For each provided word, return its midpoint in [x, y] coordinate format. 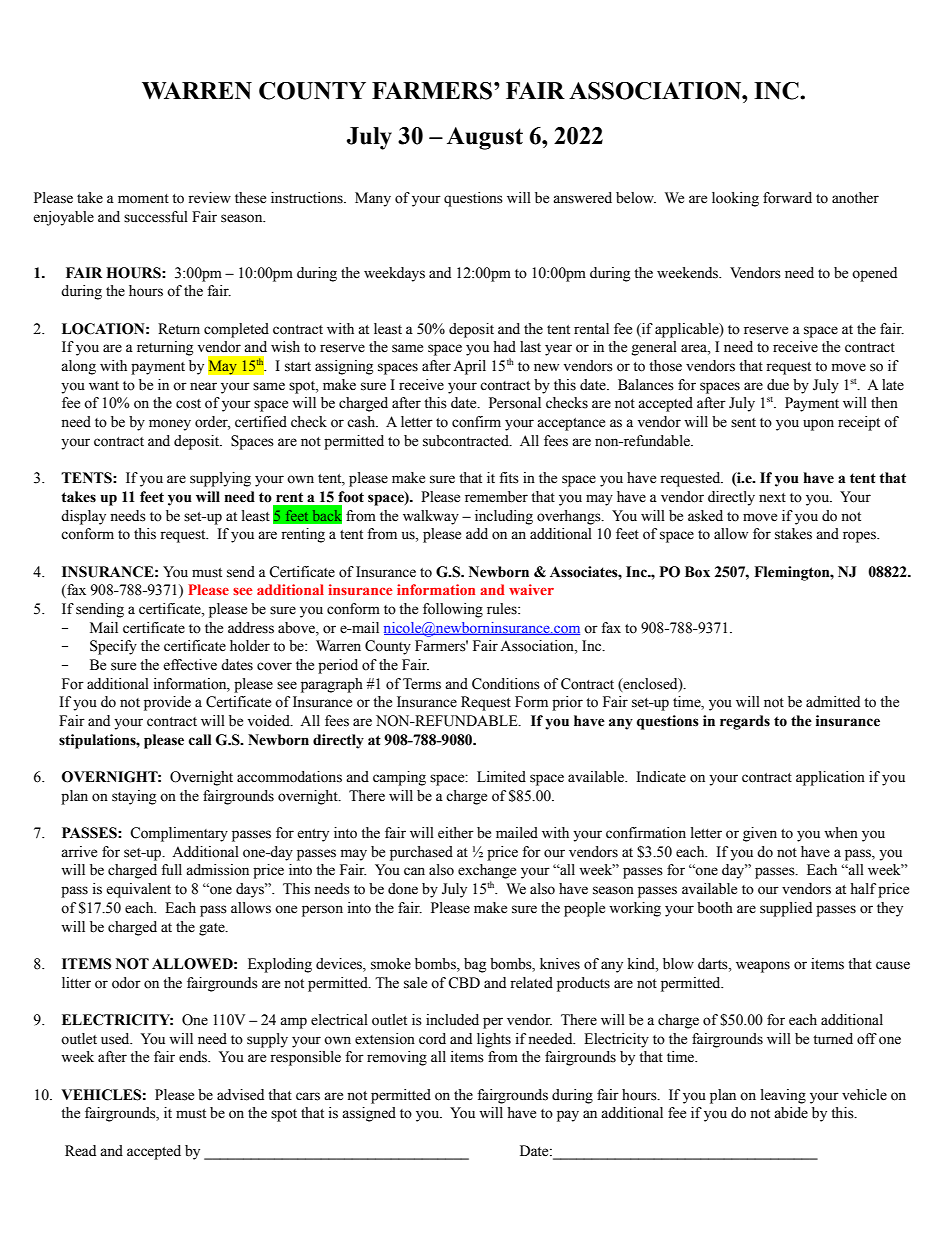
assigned [369, 1114]
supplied [786, 909]
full [171, 869]
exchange [487, 871]
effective [190, 665]
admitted [833, 702]
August [485, 138]
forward [787, 198]
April [469, 367]
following [453, 610]
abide [791, 1113]
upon [818, 425]
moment [143, 199]
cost [188, 404]
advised [240, 1095]
